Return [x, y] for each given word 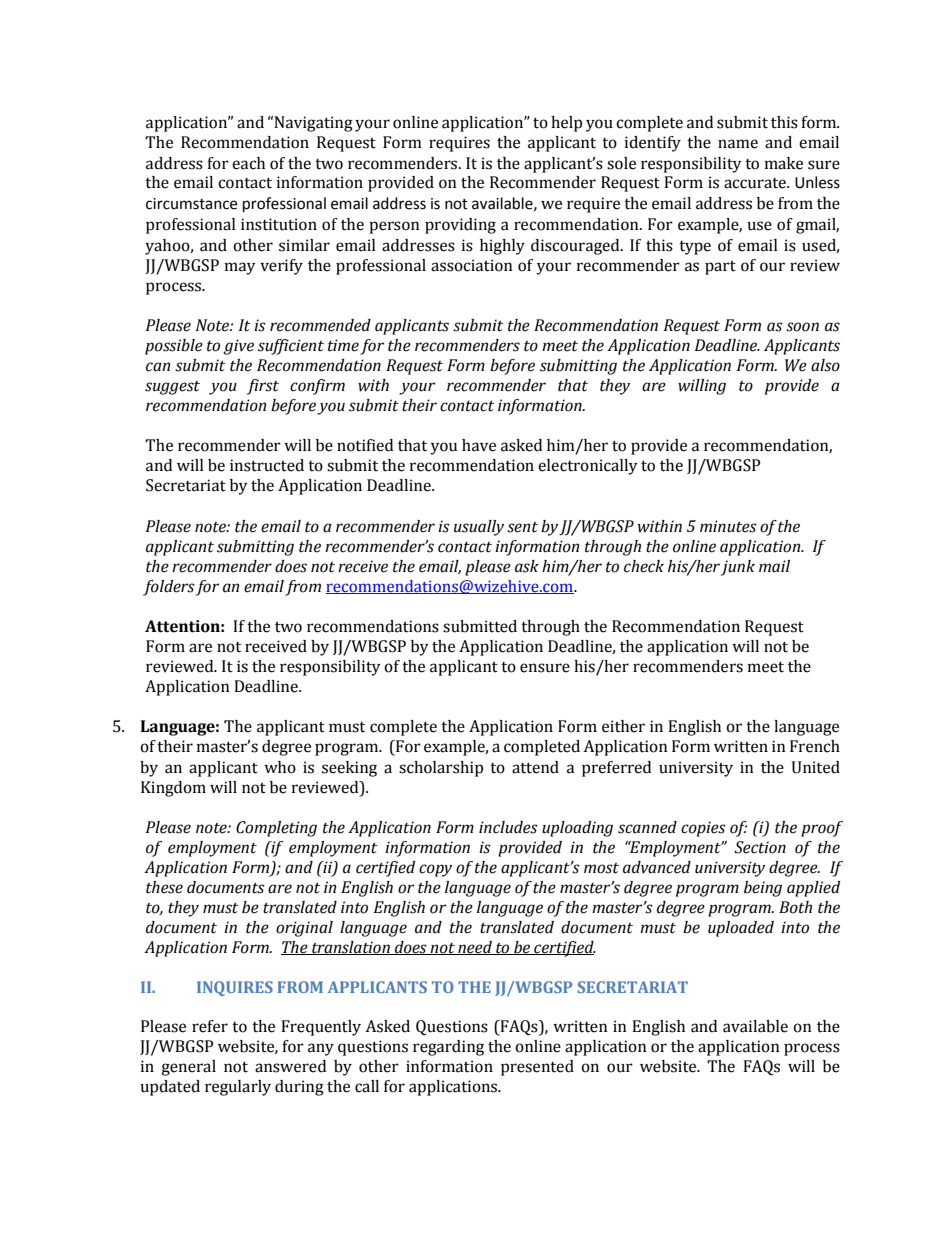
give [238, 347]
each [248, 163]
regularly [238, 1088]
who [280, 767]
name [738, 144]
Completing [276, 829]
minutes [728, 526]
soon [802, 327]
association [472, 265]
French [815, 746]
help [566, 124]
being [763, 889]
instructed [267, 465]
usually [479, 528]
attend [535, 767]
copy [435, 870]
